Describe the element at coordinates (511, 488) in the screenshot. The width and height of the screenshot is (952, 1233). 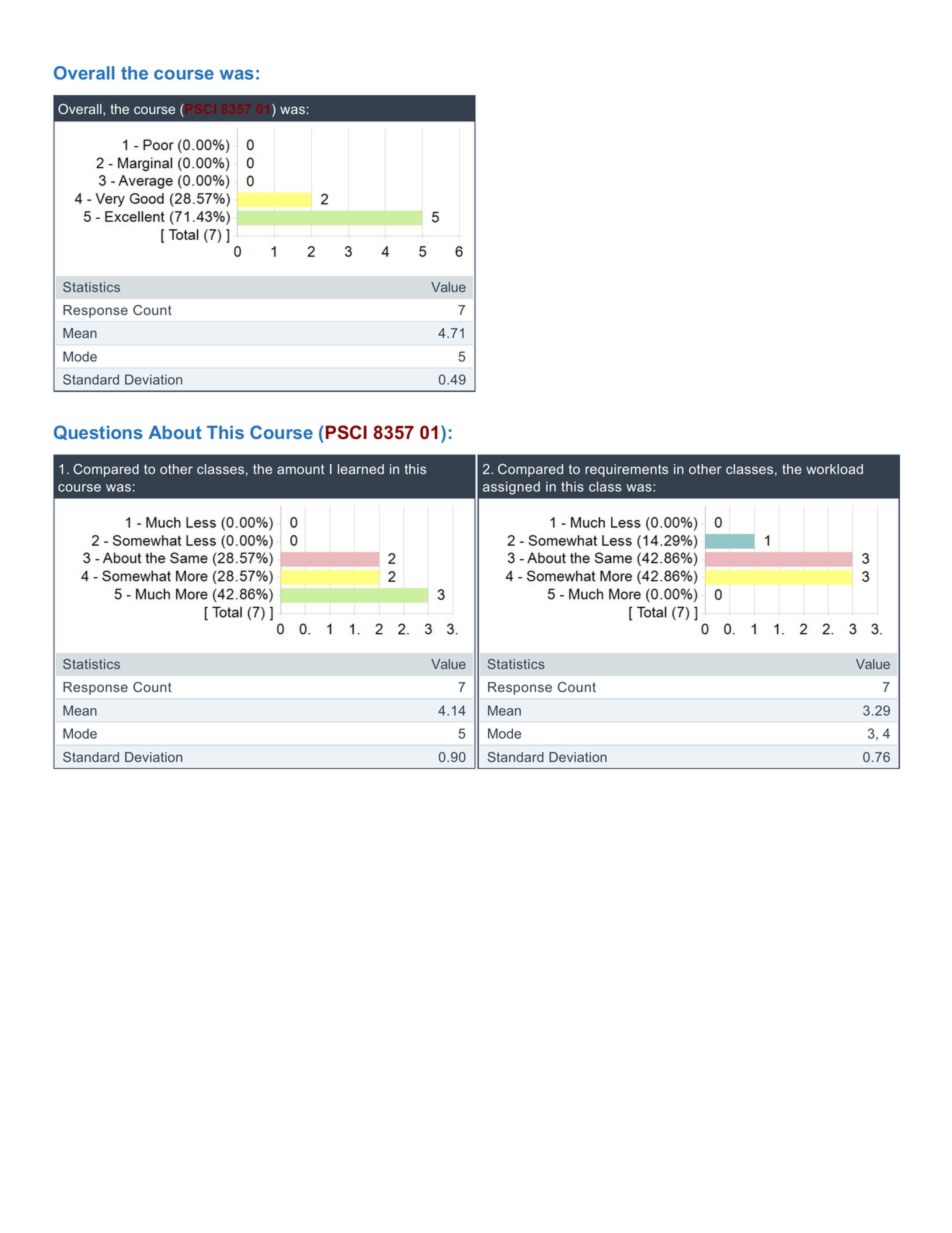
I see `assigned` at that location.
